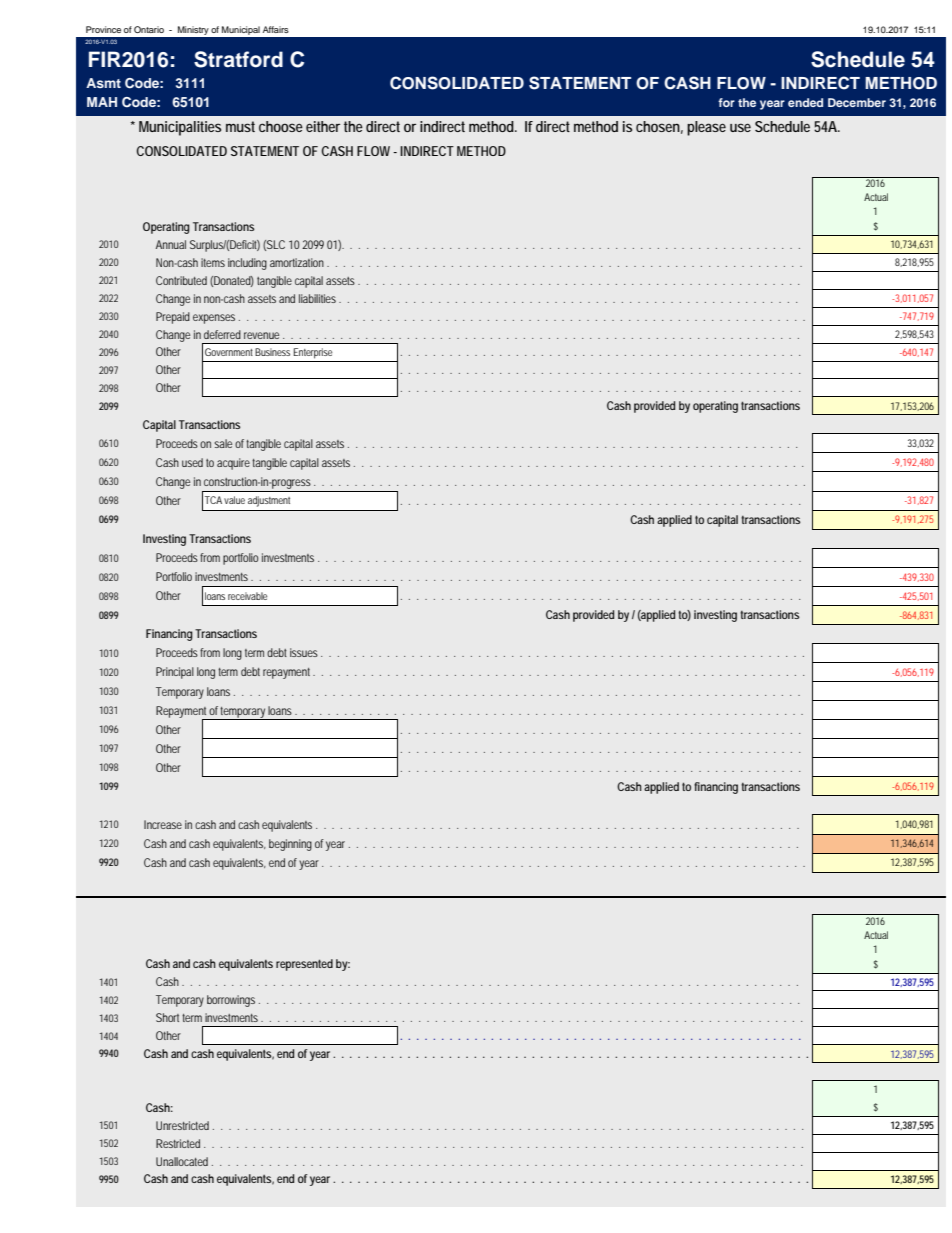  What do you see at coordinates (269, 501) in the page?
I see `adjustment` at bounding box center [269, 501].
